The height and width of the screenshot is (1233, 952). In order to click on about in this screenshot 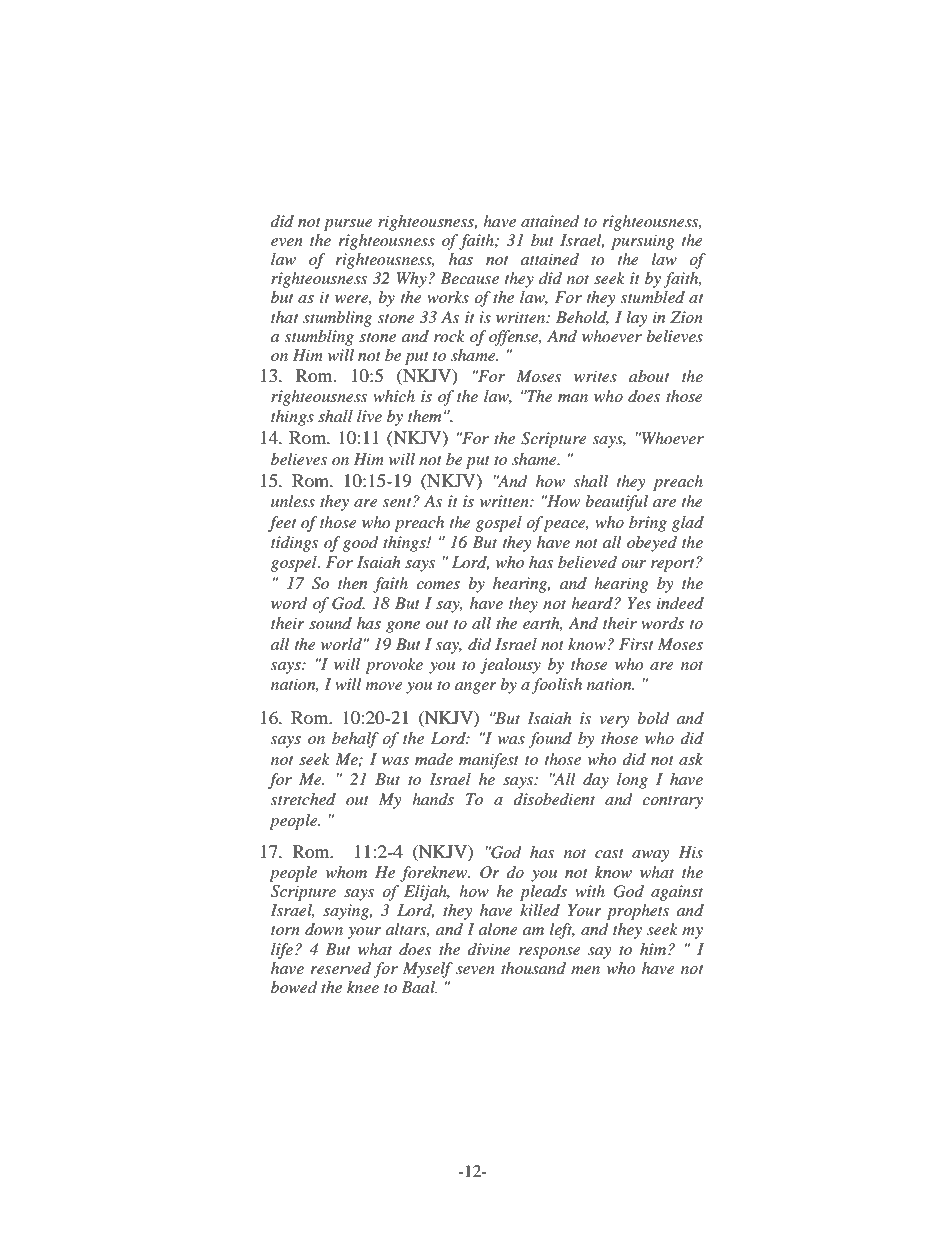, I will do `click(649, 376)`.
